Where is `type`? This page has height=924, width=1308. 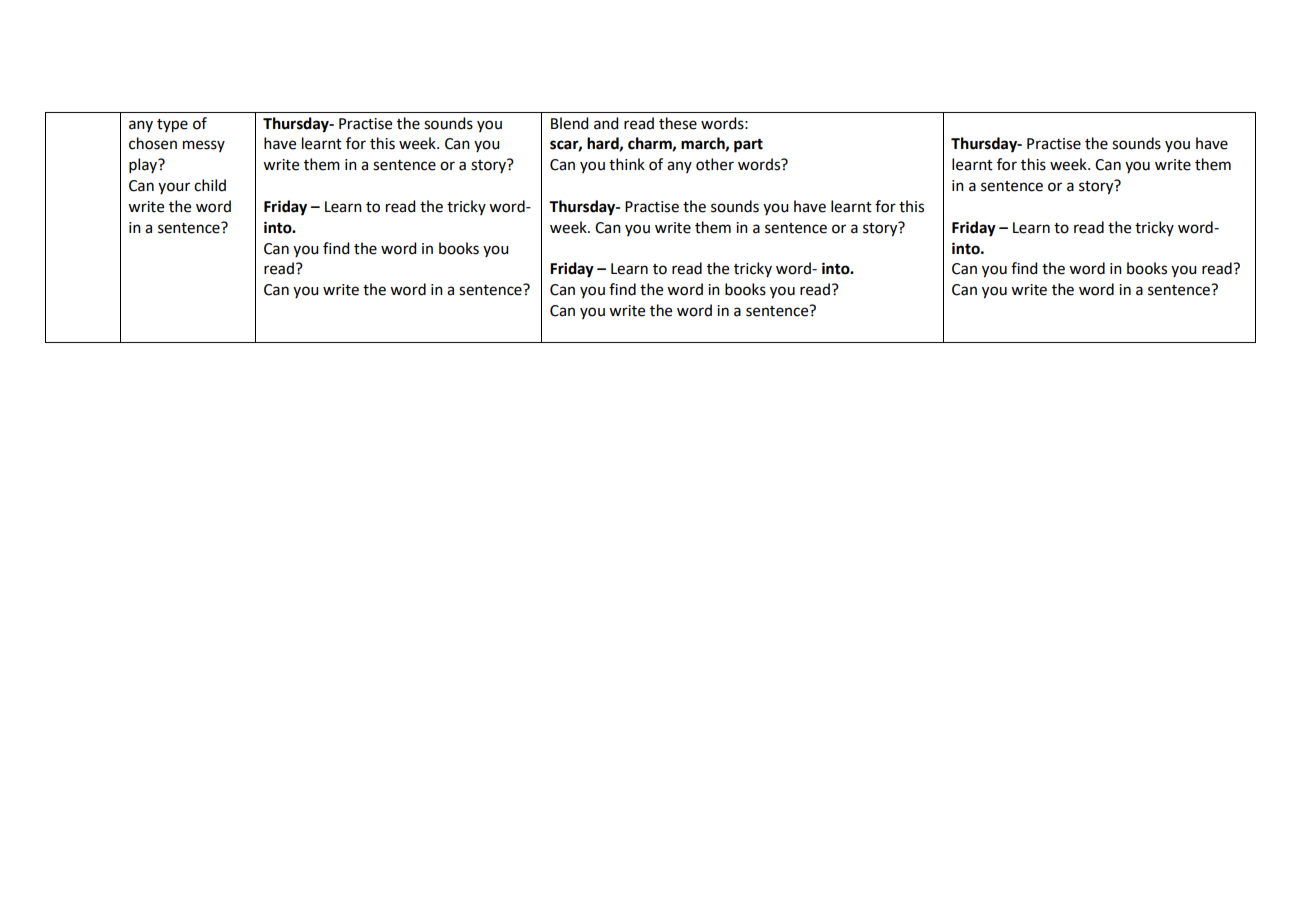 type is located at coordinates (172, 126).
